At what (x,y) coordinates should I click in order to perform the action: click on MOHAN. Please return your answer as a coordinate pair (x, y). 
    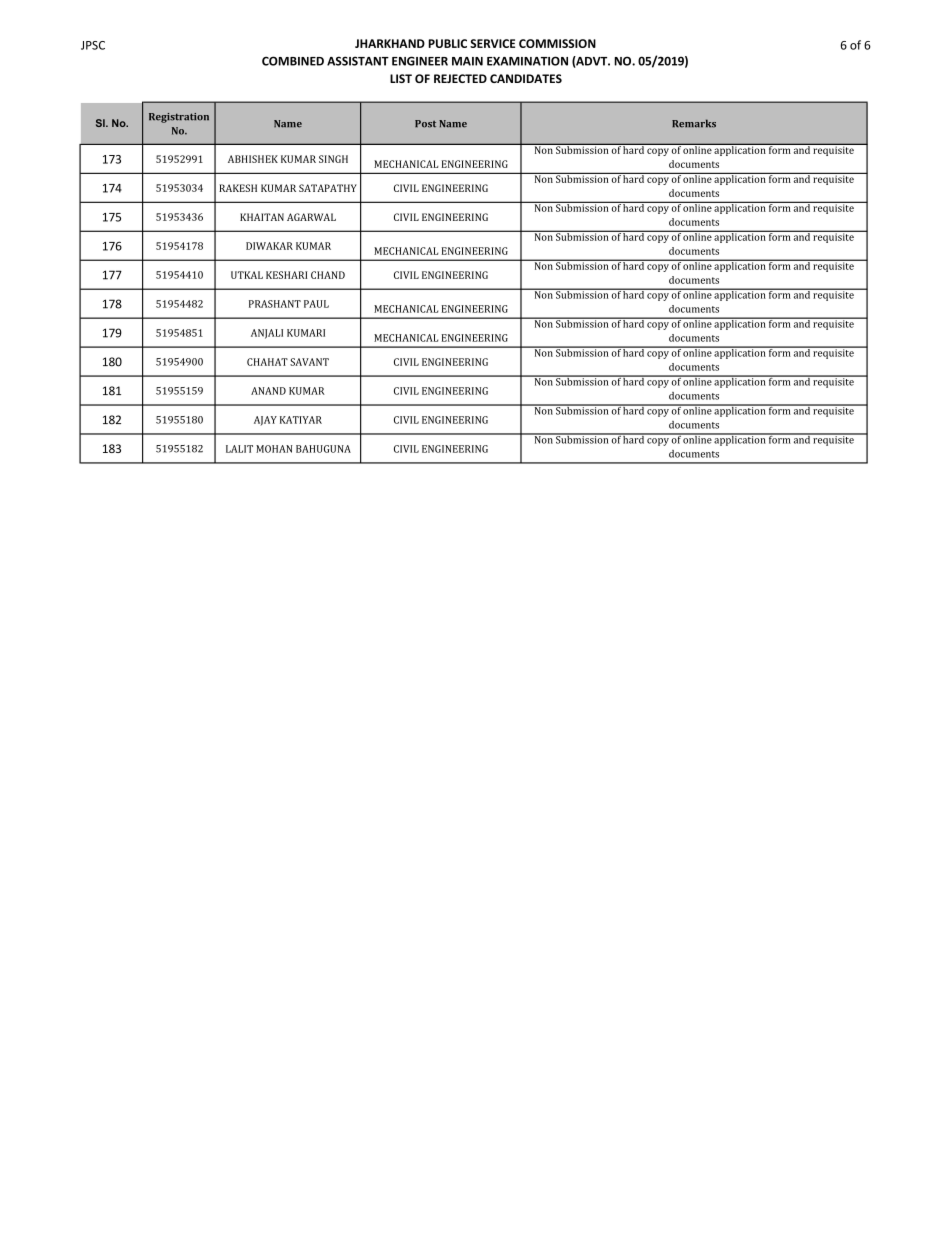
    Looking at the image, I should click on (274, 449).
